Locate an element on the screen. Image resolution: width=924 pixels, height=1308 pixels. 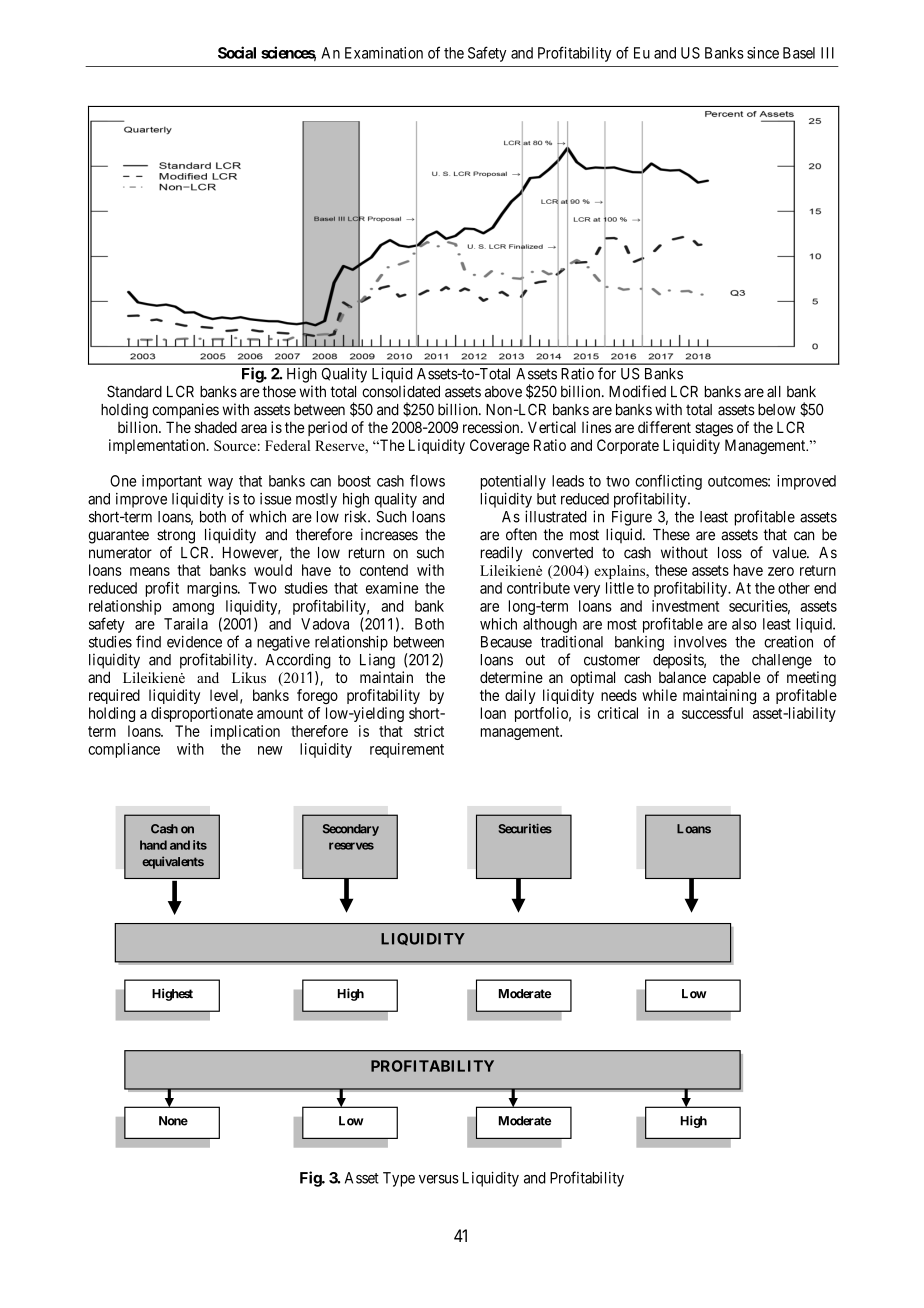
recession is located at coordinates (492, 427).
